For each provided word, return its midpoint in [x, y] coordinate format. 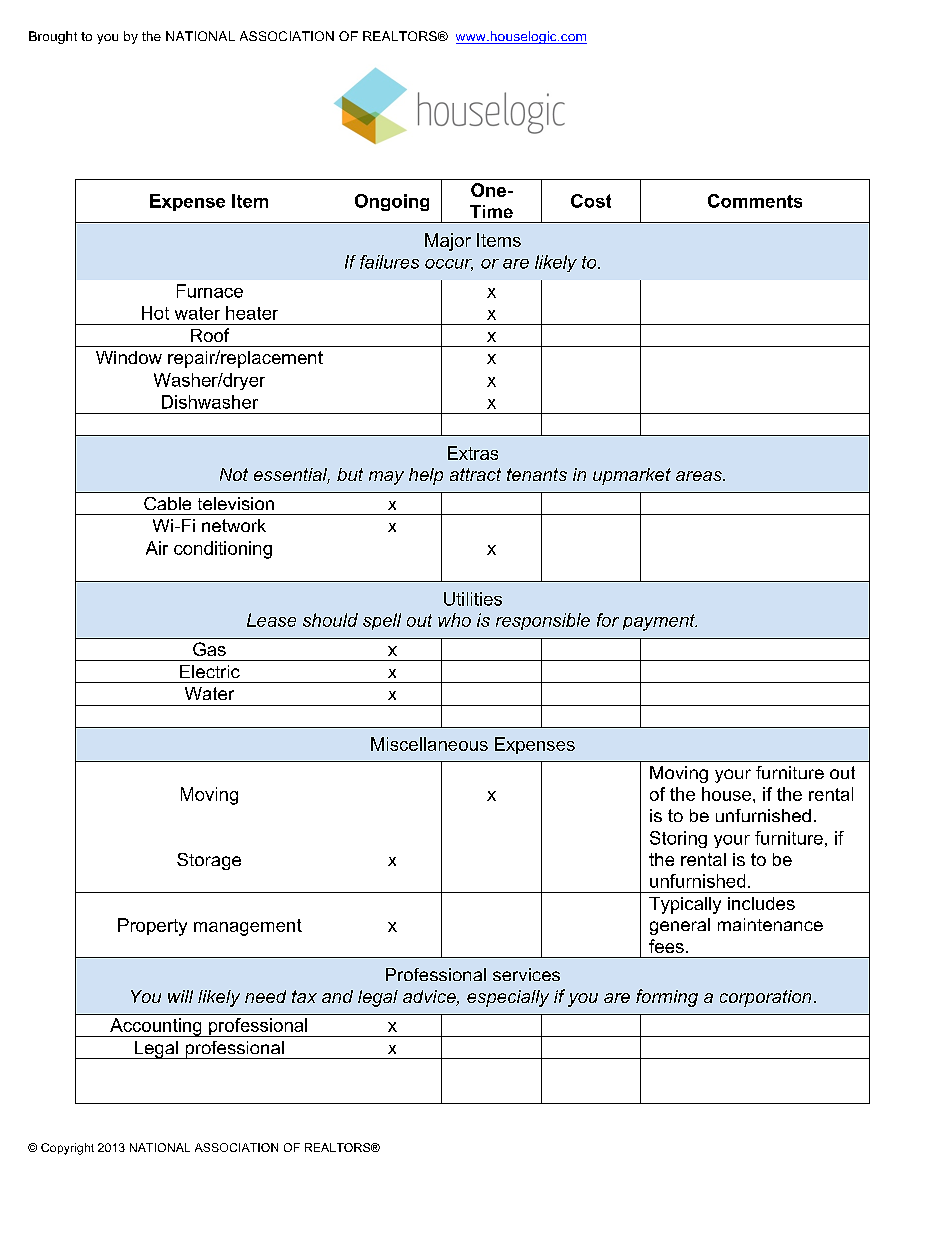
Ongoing [392, 202]
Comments [755, 201]
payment [660, 622]
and [337, 996]
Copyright [67, 1149]
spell [382, 621]
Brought [53, 37]
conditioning [223, 550]
